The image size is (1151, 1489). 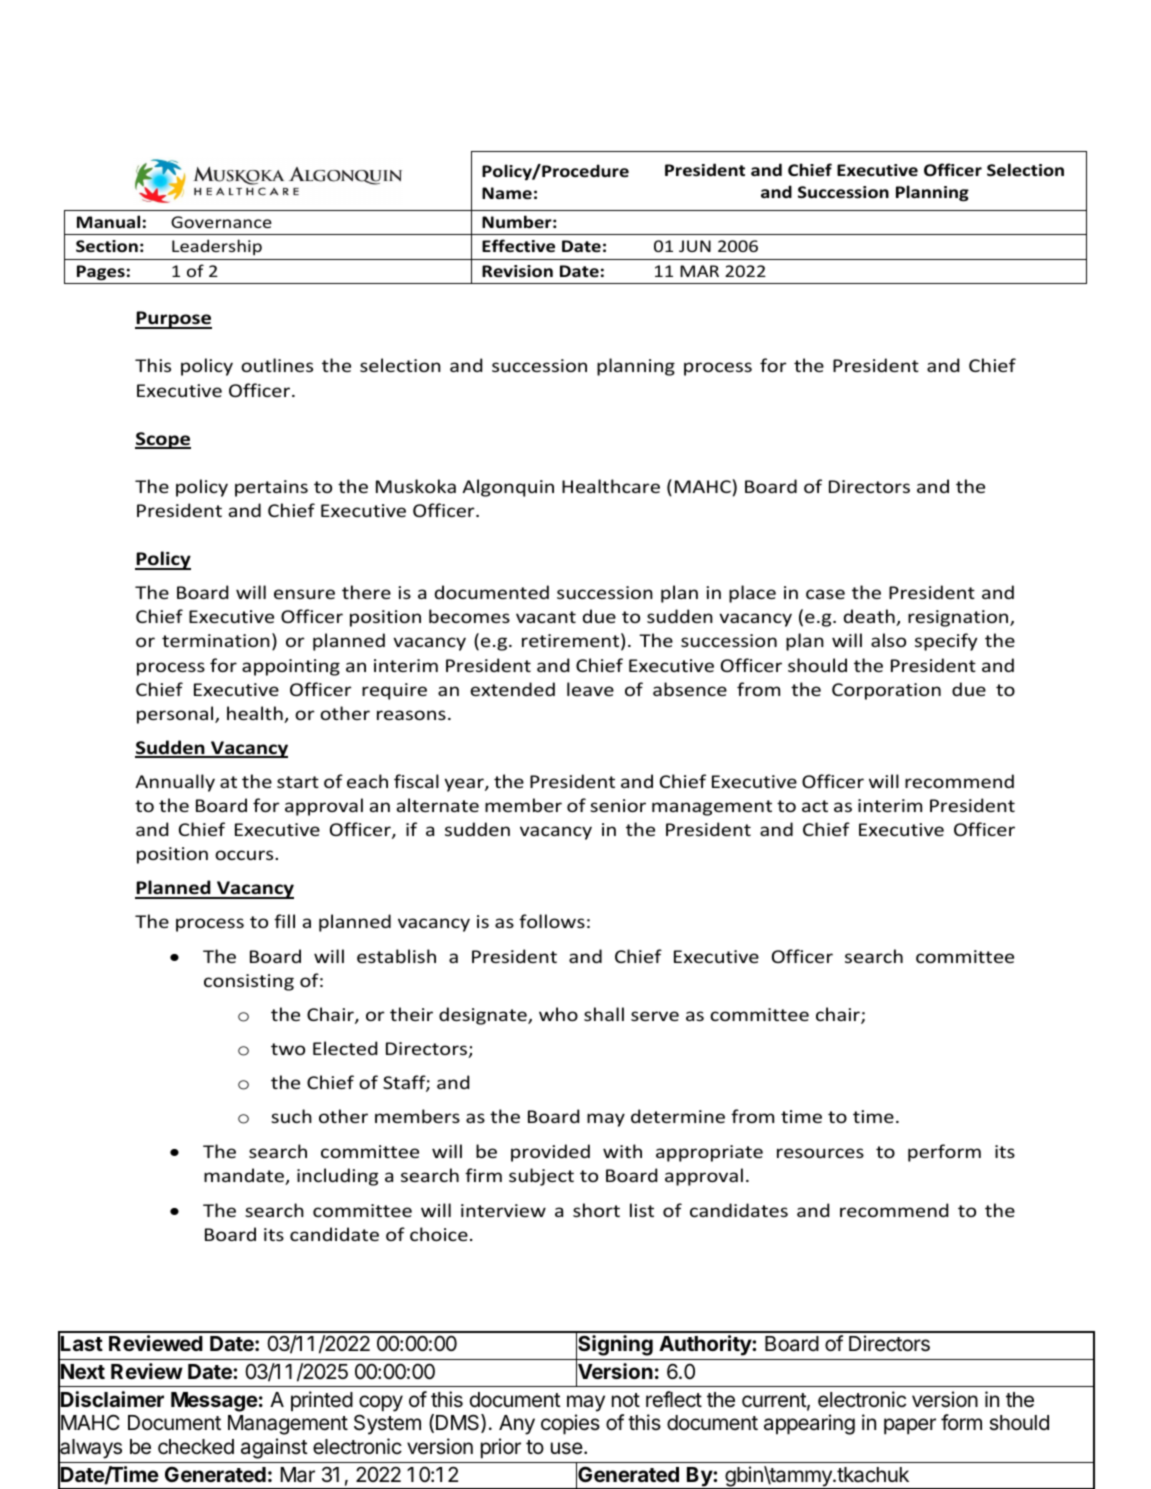 I want to click on year, so click(x=465, y=785).
